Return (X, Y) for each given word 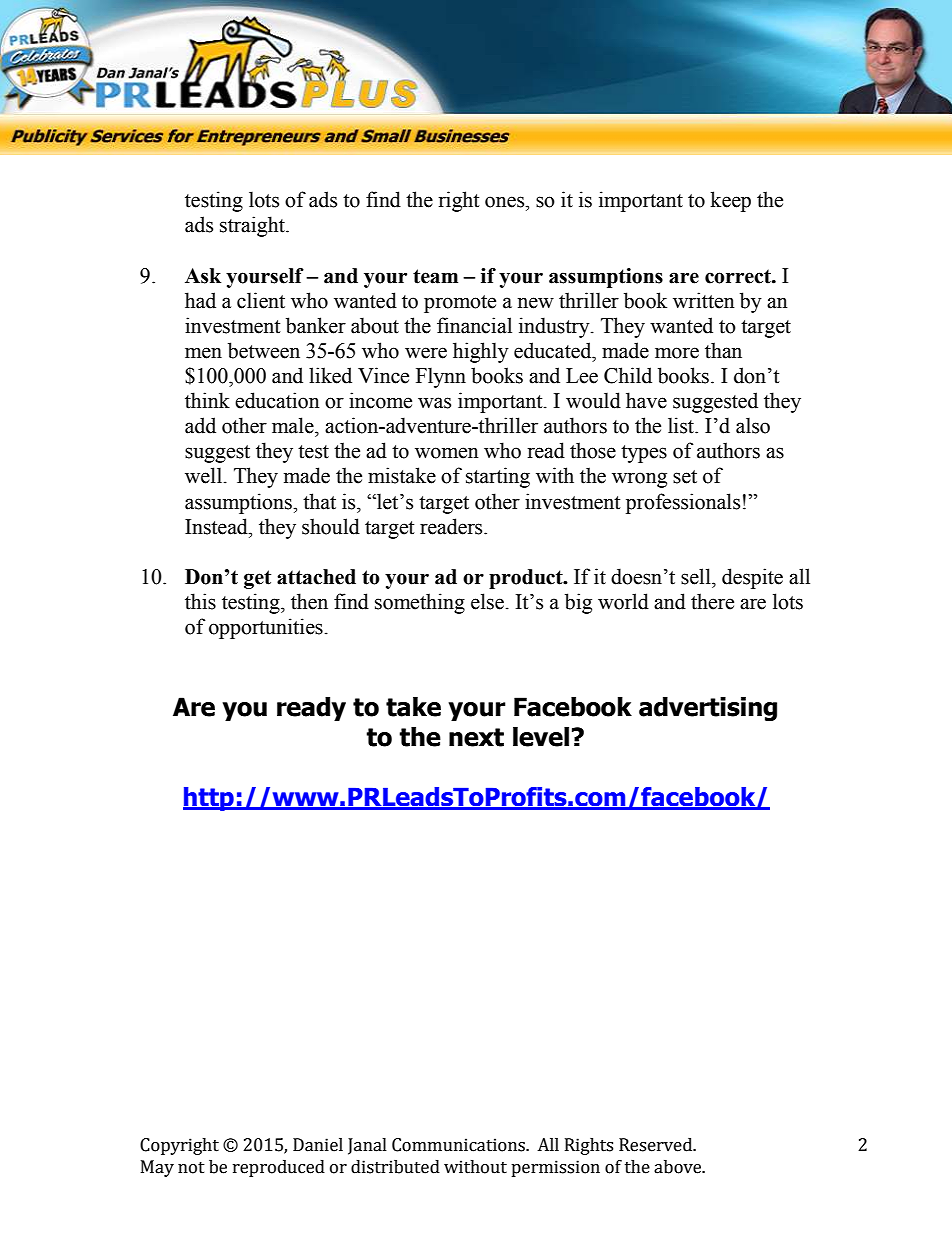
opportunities (266, 628)
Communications (459, 1145)
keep (730, 201)
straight (253, 226)
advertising (708, 709)
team (435, 276)
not (191, 1168)
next (476, 737)
